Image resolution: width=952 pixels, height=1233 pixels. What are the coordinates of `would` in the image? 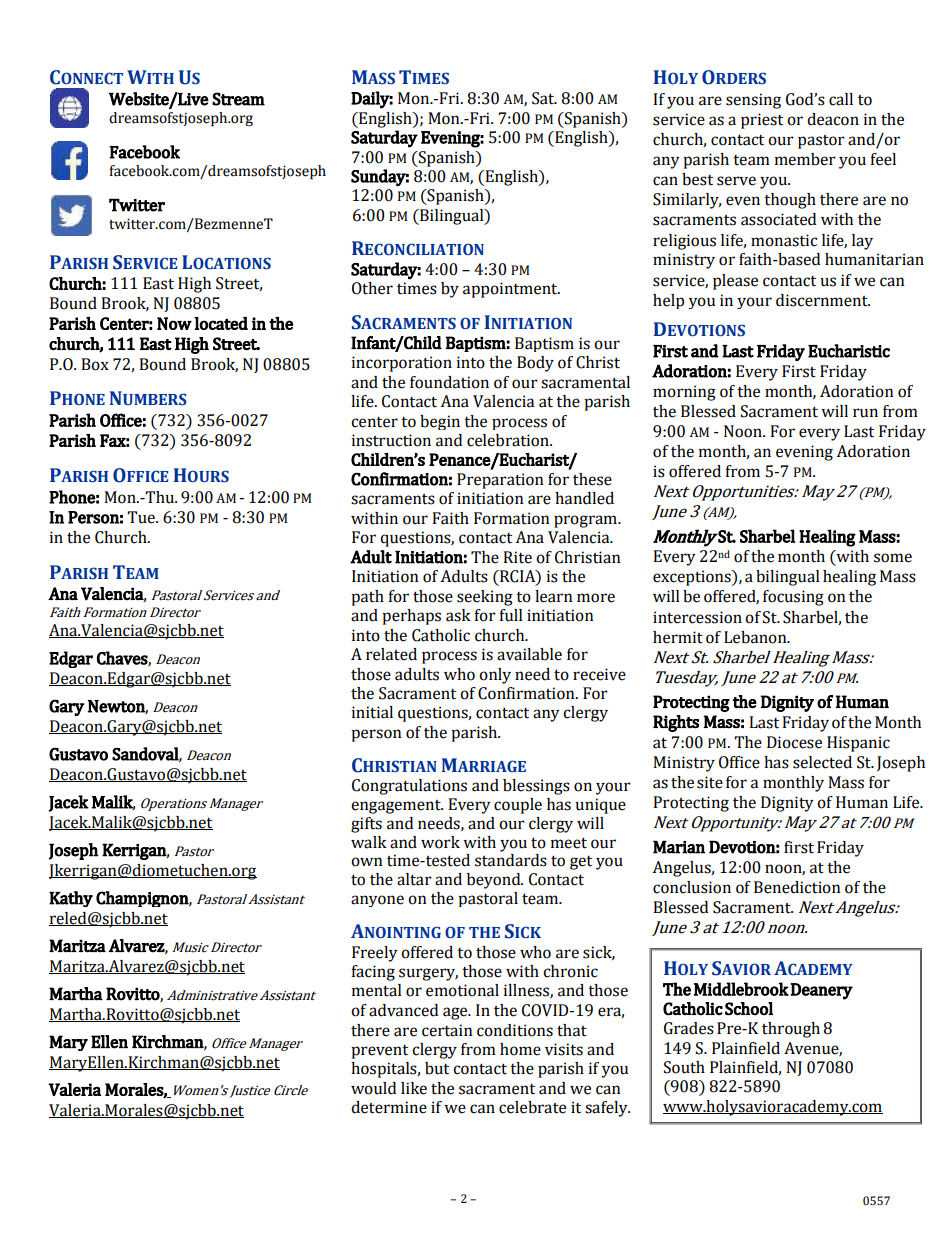 It's located at (373, 1088).
